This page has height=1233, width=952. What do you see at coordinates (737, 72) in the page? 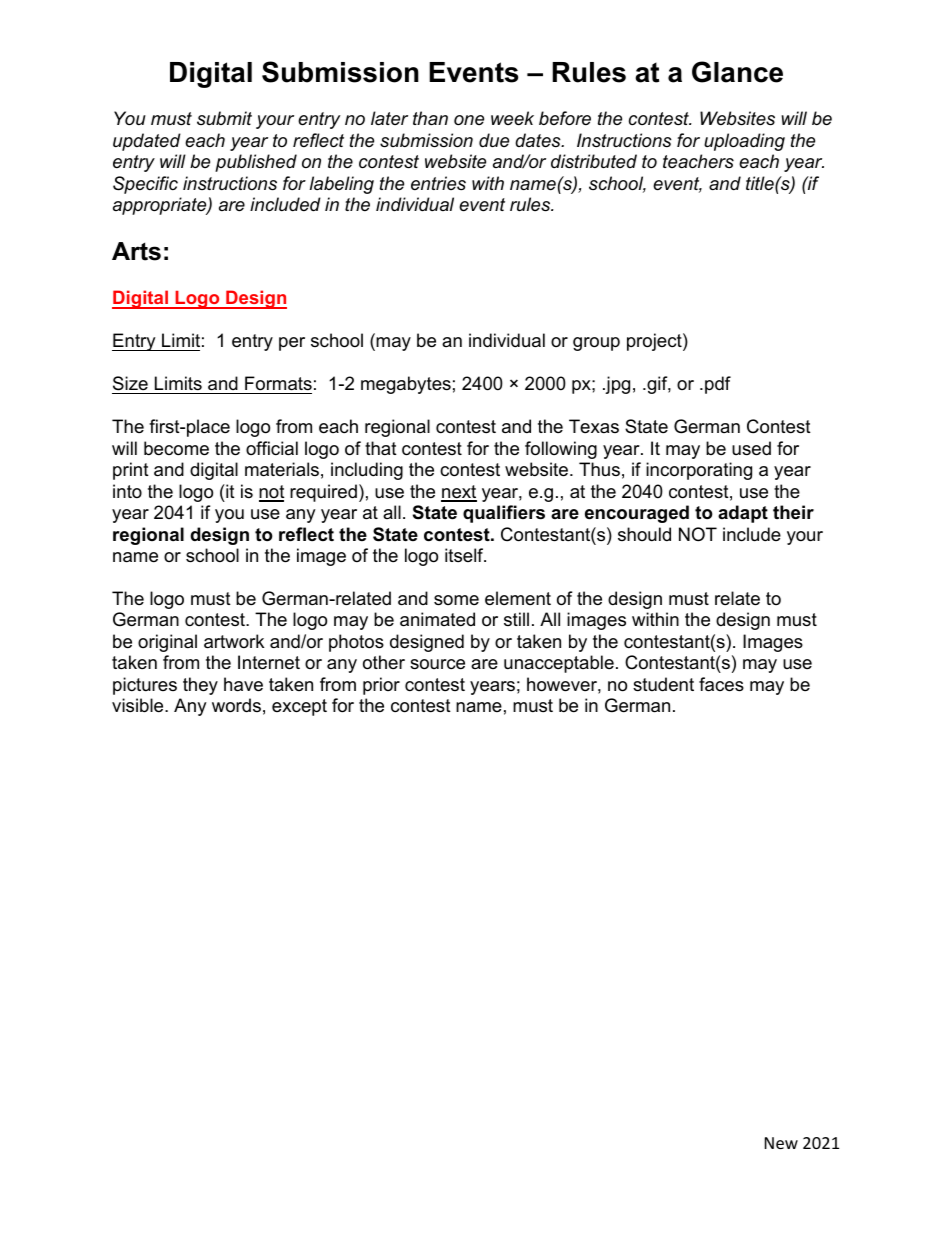
I see `Glance` at bounding box center [737, 72].
